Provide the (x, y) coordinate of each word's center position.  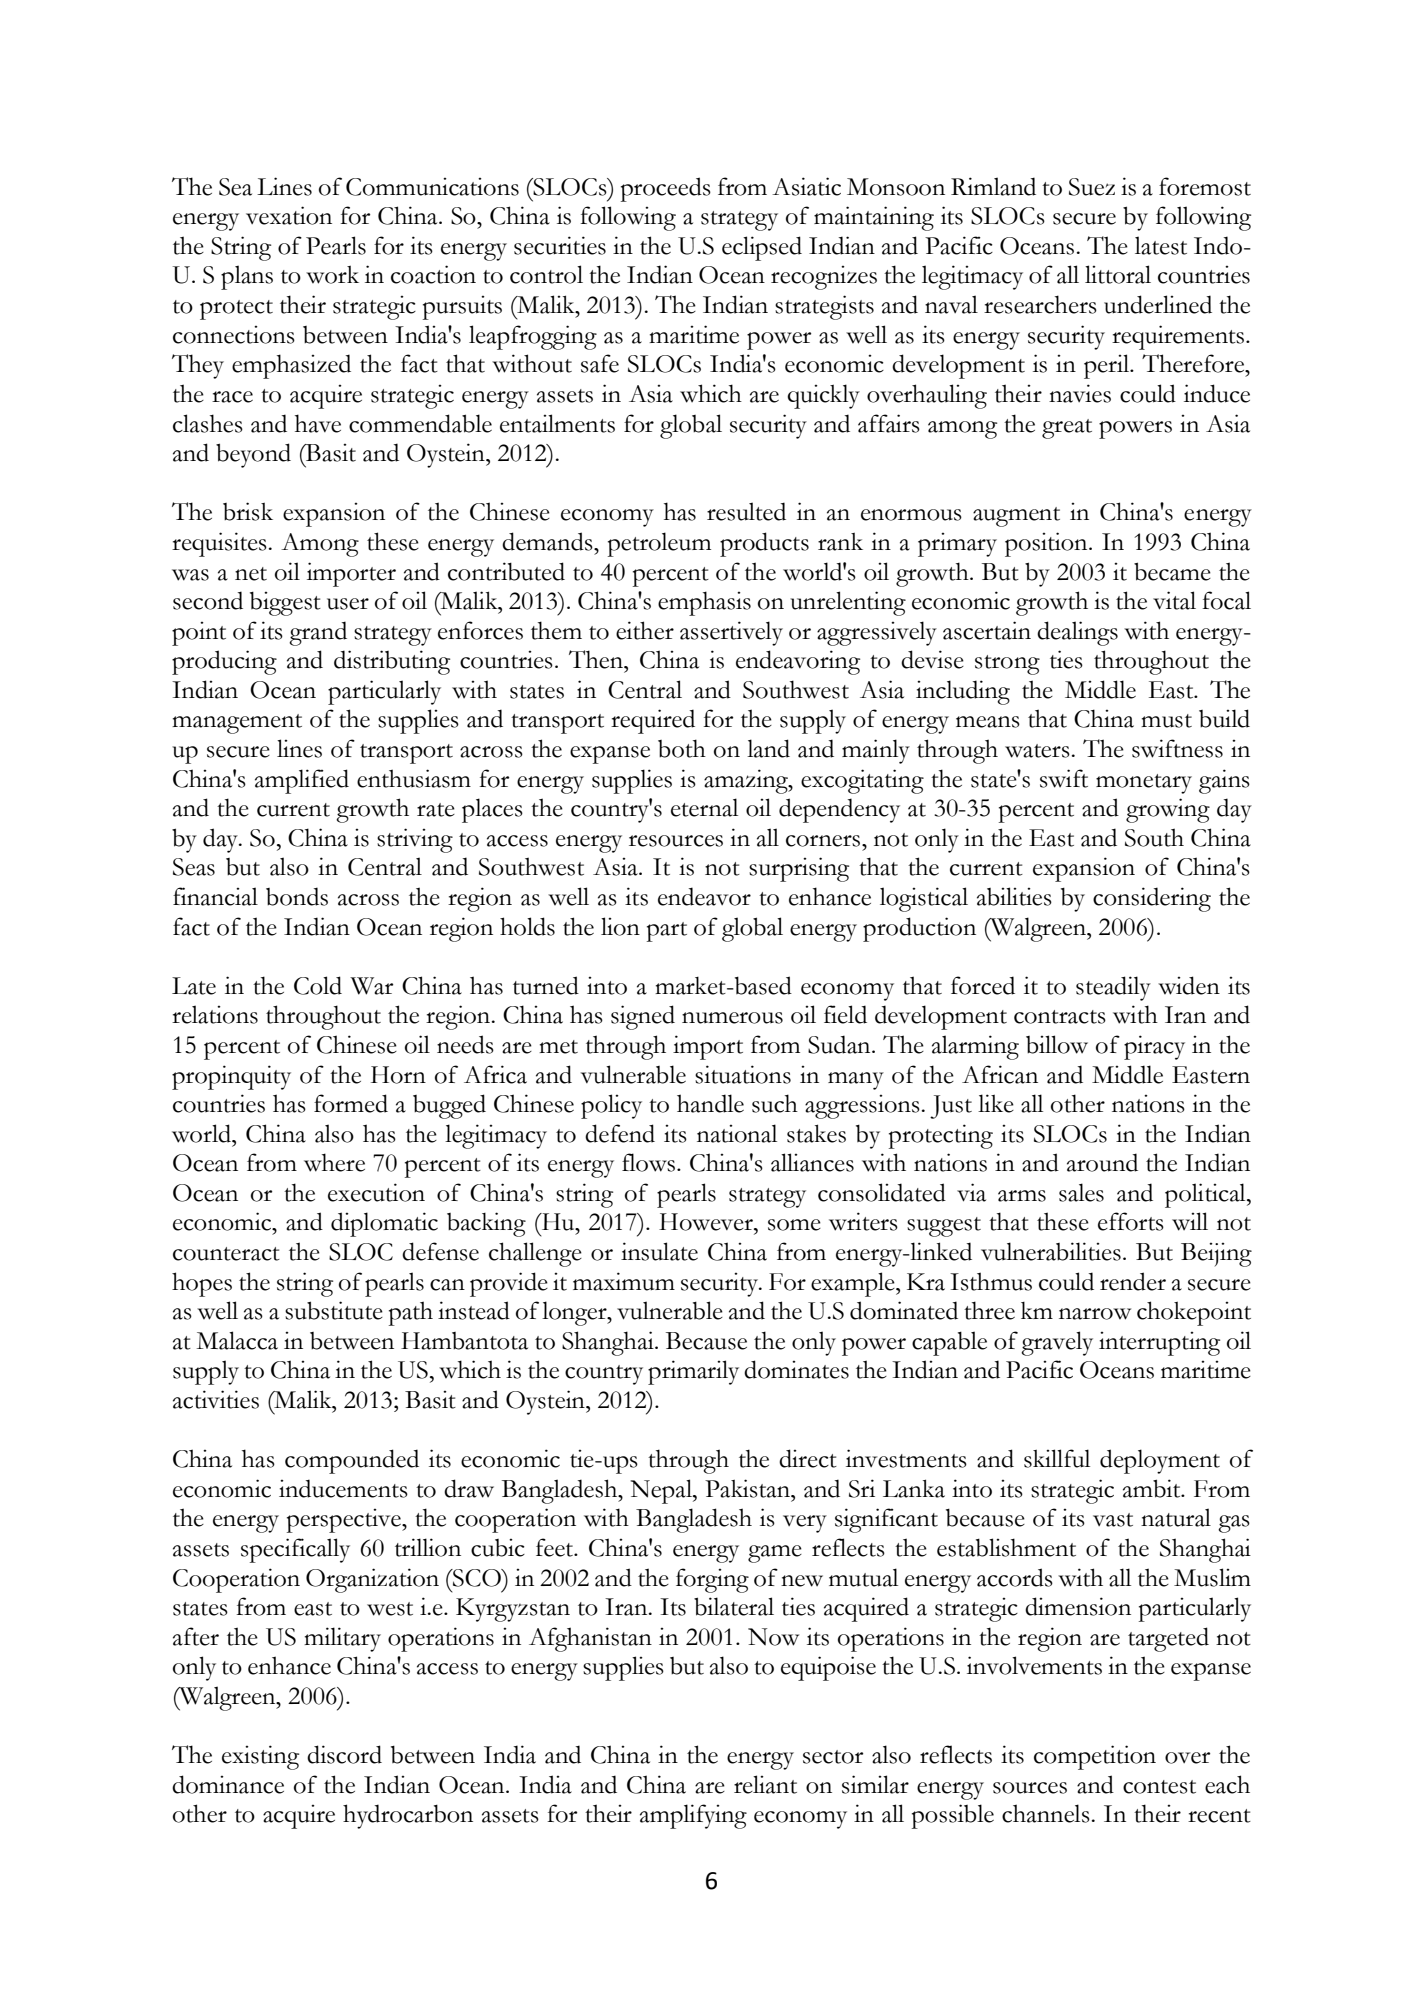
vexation (289, 215)
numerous (732, 1018)
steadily (1113, 988)
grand (318, 633)
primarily (693, 1372)
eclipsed (762, 248)
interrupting (1159, 1343)
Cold (318, 985)
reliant (765, 1784)
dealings (1077, 633)
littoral (1118, 274)
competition (1095, 1757)
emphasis (704, 603)
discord (344, 1754)
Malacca (237, 1340)
